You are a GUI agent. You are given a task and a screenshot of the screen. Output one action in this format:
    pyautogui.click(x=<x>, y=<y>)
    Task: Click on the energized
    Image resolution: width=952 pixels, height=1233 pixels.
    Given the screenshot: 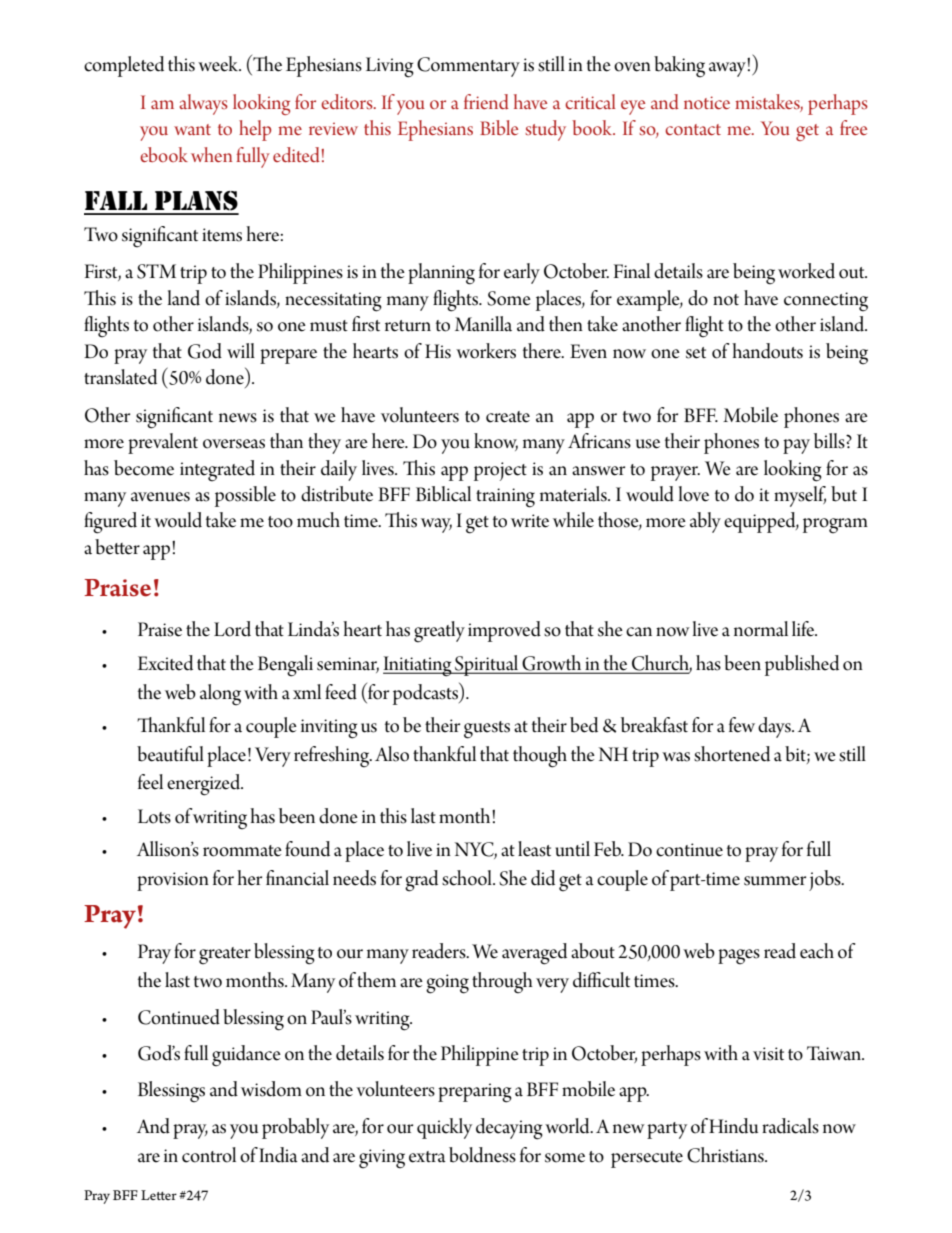 What is the action you would take?
    pyautogui.click(x=204, y=785)
